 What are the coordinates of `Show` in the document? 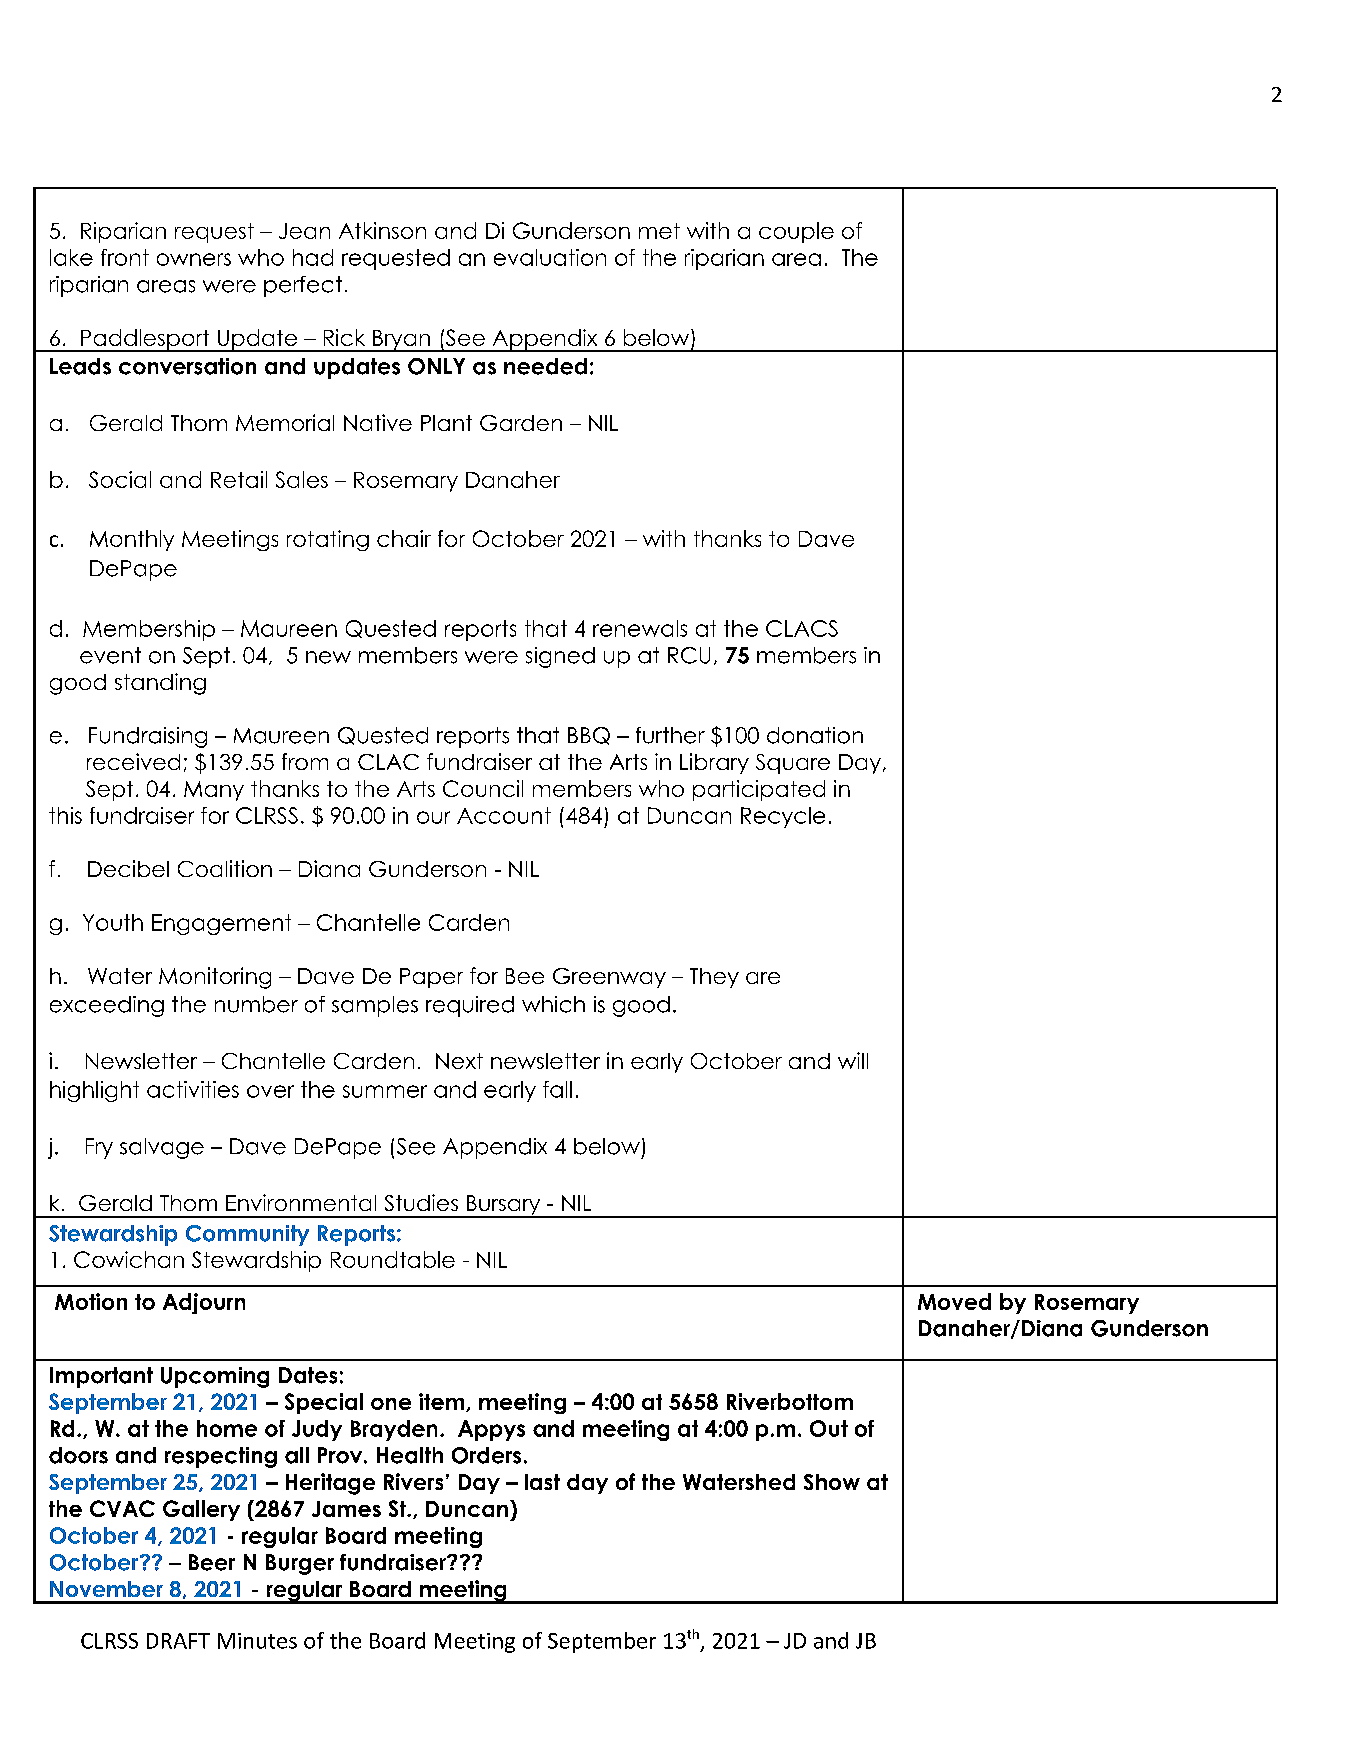 It's located at (832, 1482).
